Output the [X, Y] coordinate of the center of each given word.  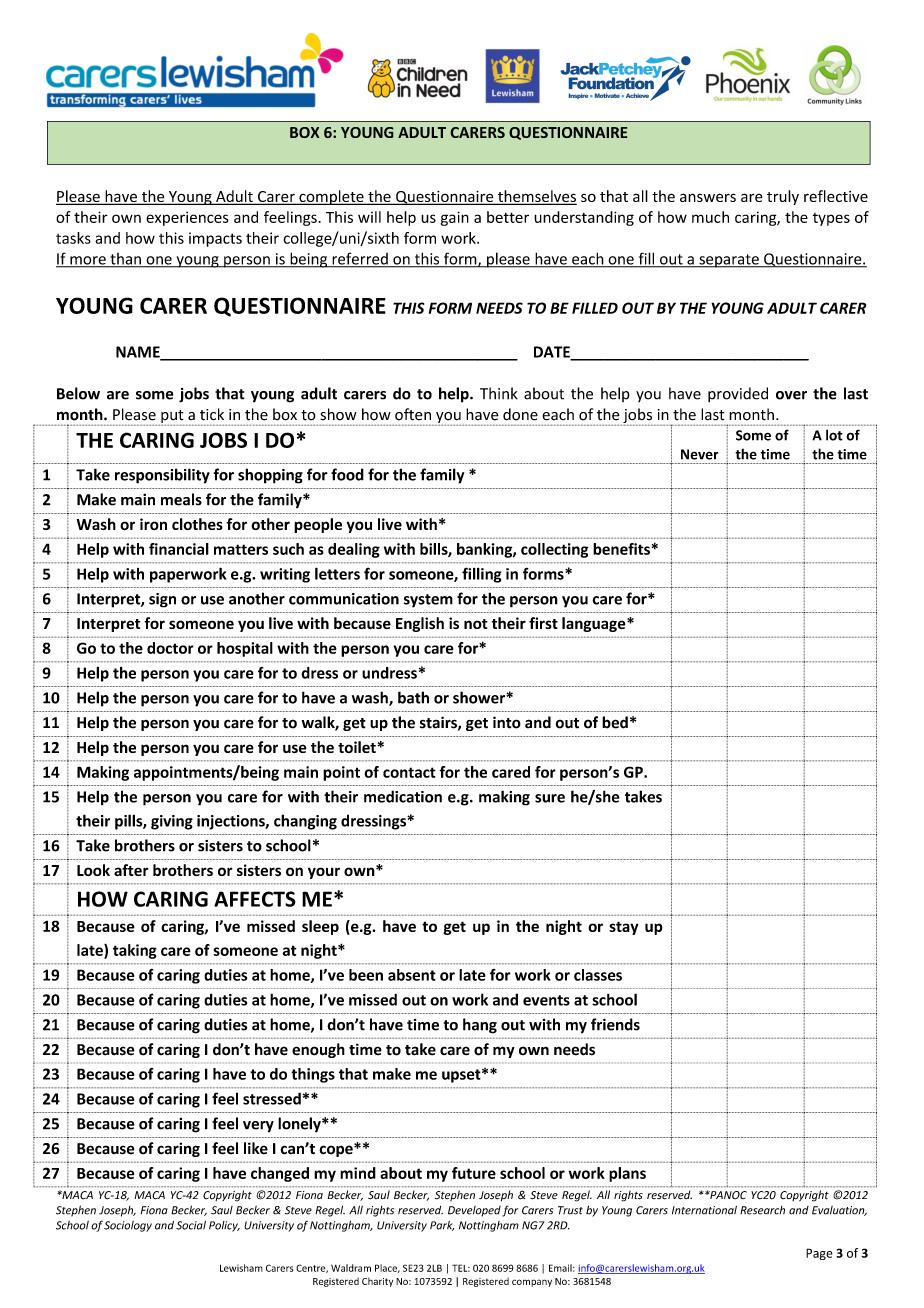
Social [191, 1225]
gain [455, 218]
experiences [187, 218]
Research [762, 1210]
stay [624, 928]
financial [179, 549]
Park [442, 1226]
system [428, 601]
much [710, 217]
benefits [621, 549]
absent [412, 975]
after [131, 870]
